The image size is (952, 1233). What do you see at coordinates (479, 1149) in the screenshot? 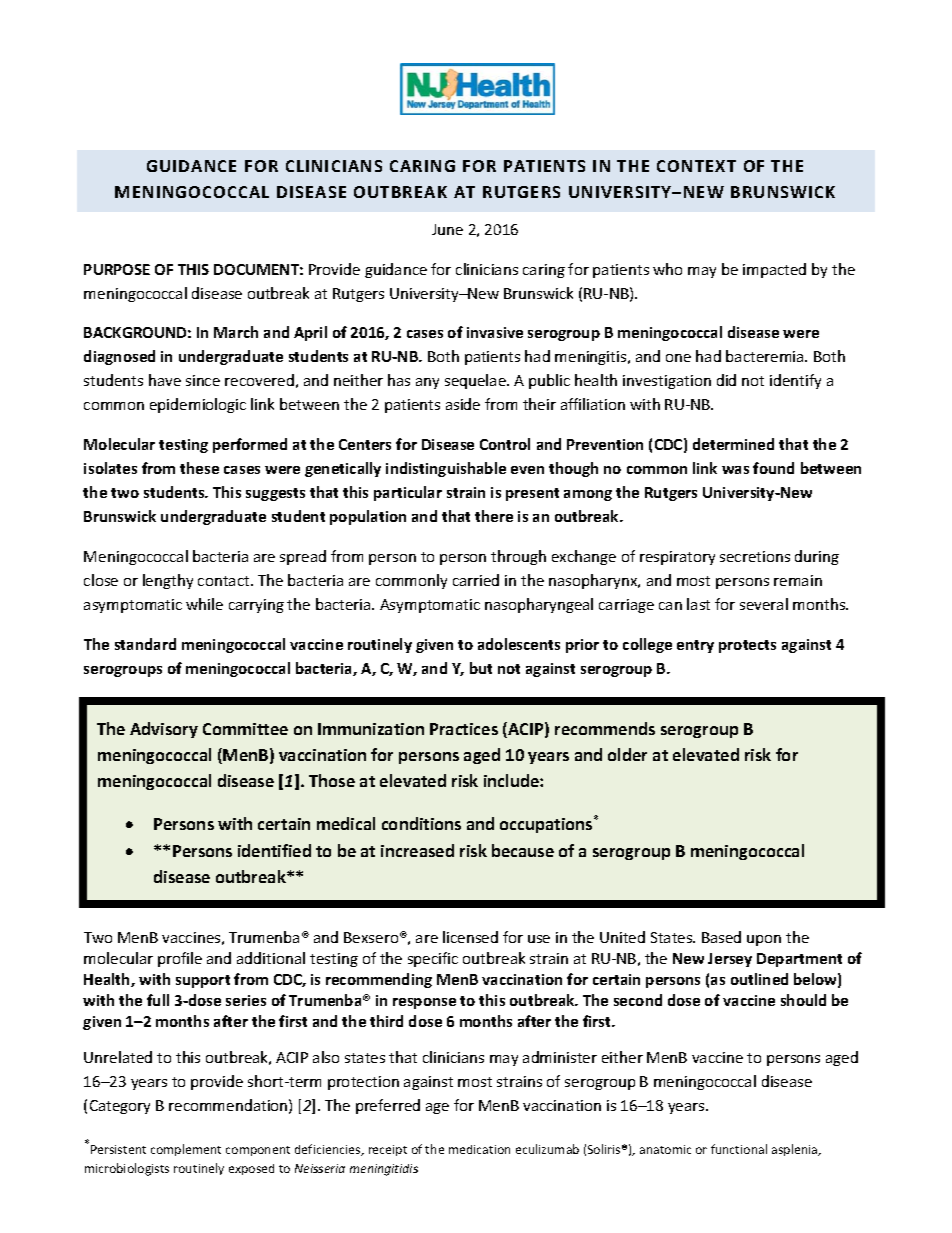
I see `medication` at bounding box center [479, 1149].
